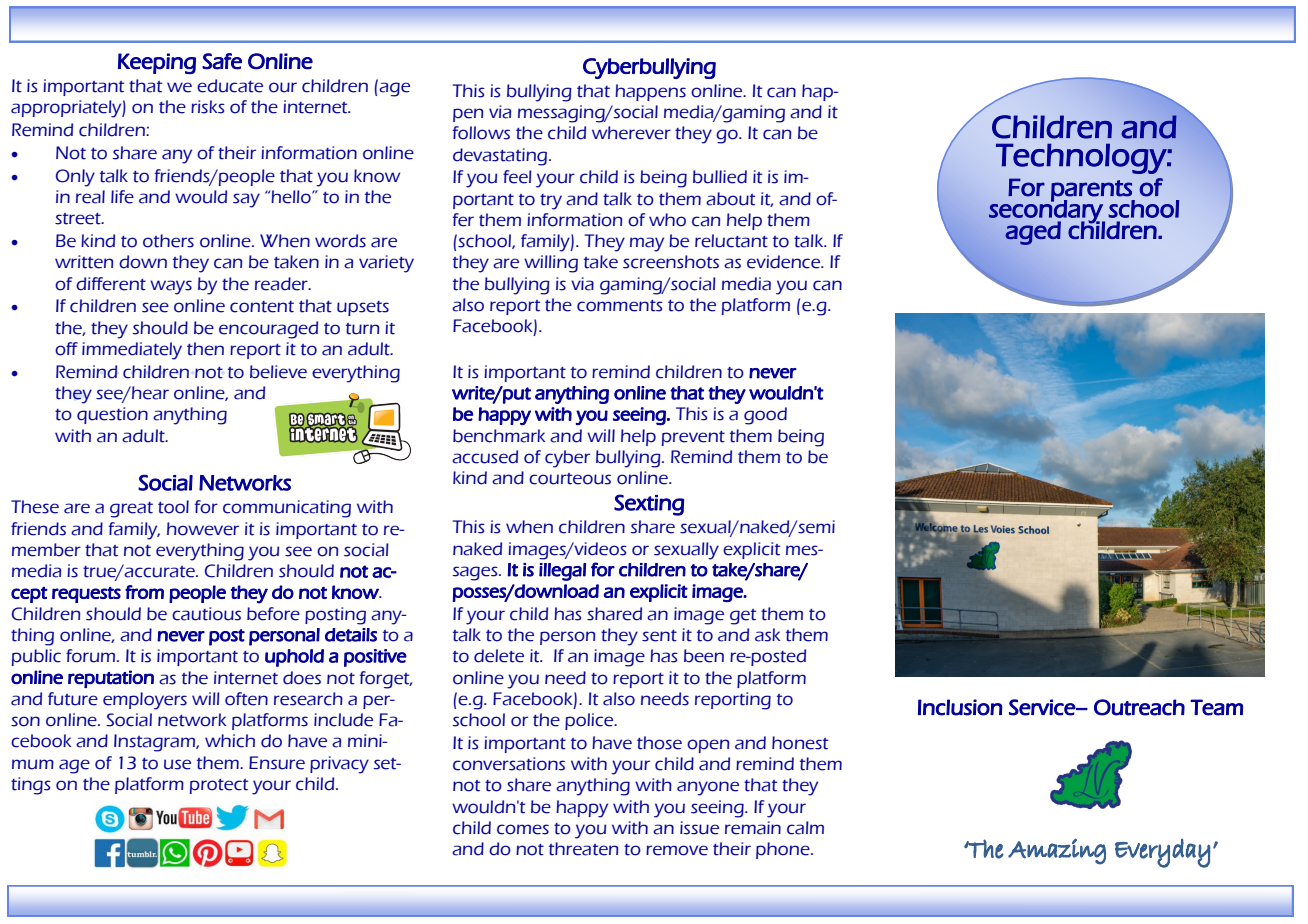 The image size is (1308, 924). Describe the element at coordinates (230, 86) in the screenshot. I see `educate` at that location.
